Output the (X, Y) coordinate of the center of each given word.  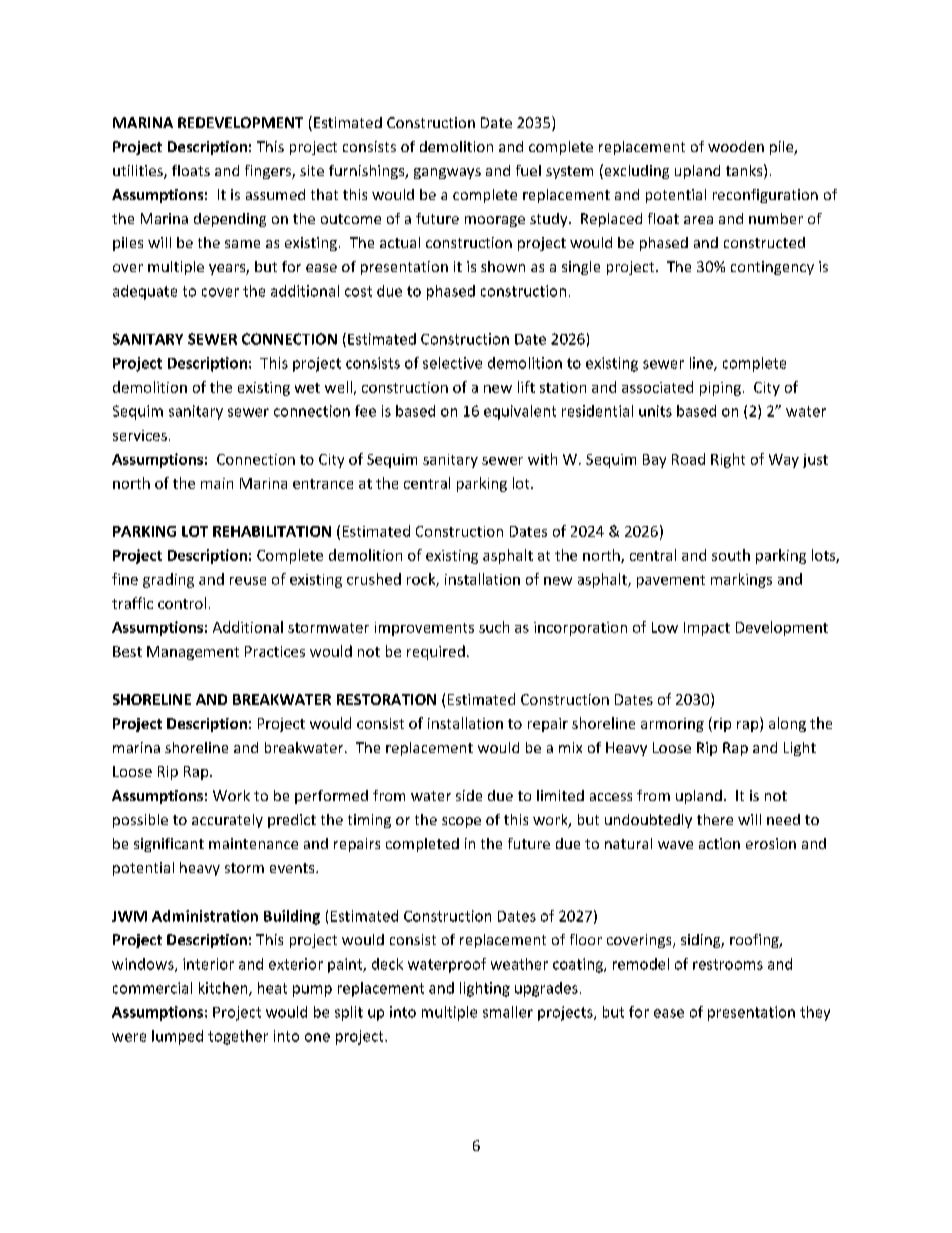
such (494, 627)
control (182, 603)
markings (741, 580)
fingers (269, 172)
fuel (528, 170)
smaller (508, 1012)
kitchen (224, 989)
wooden (736, 146)
